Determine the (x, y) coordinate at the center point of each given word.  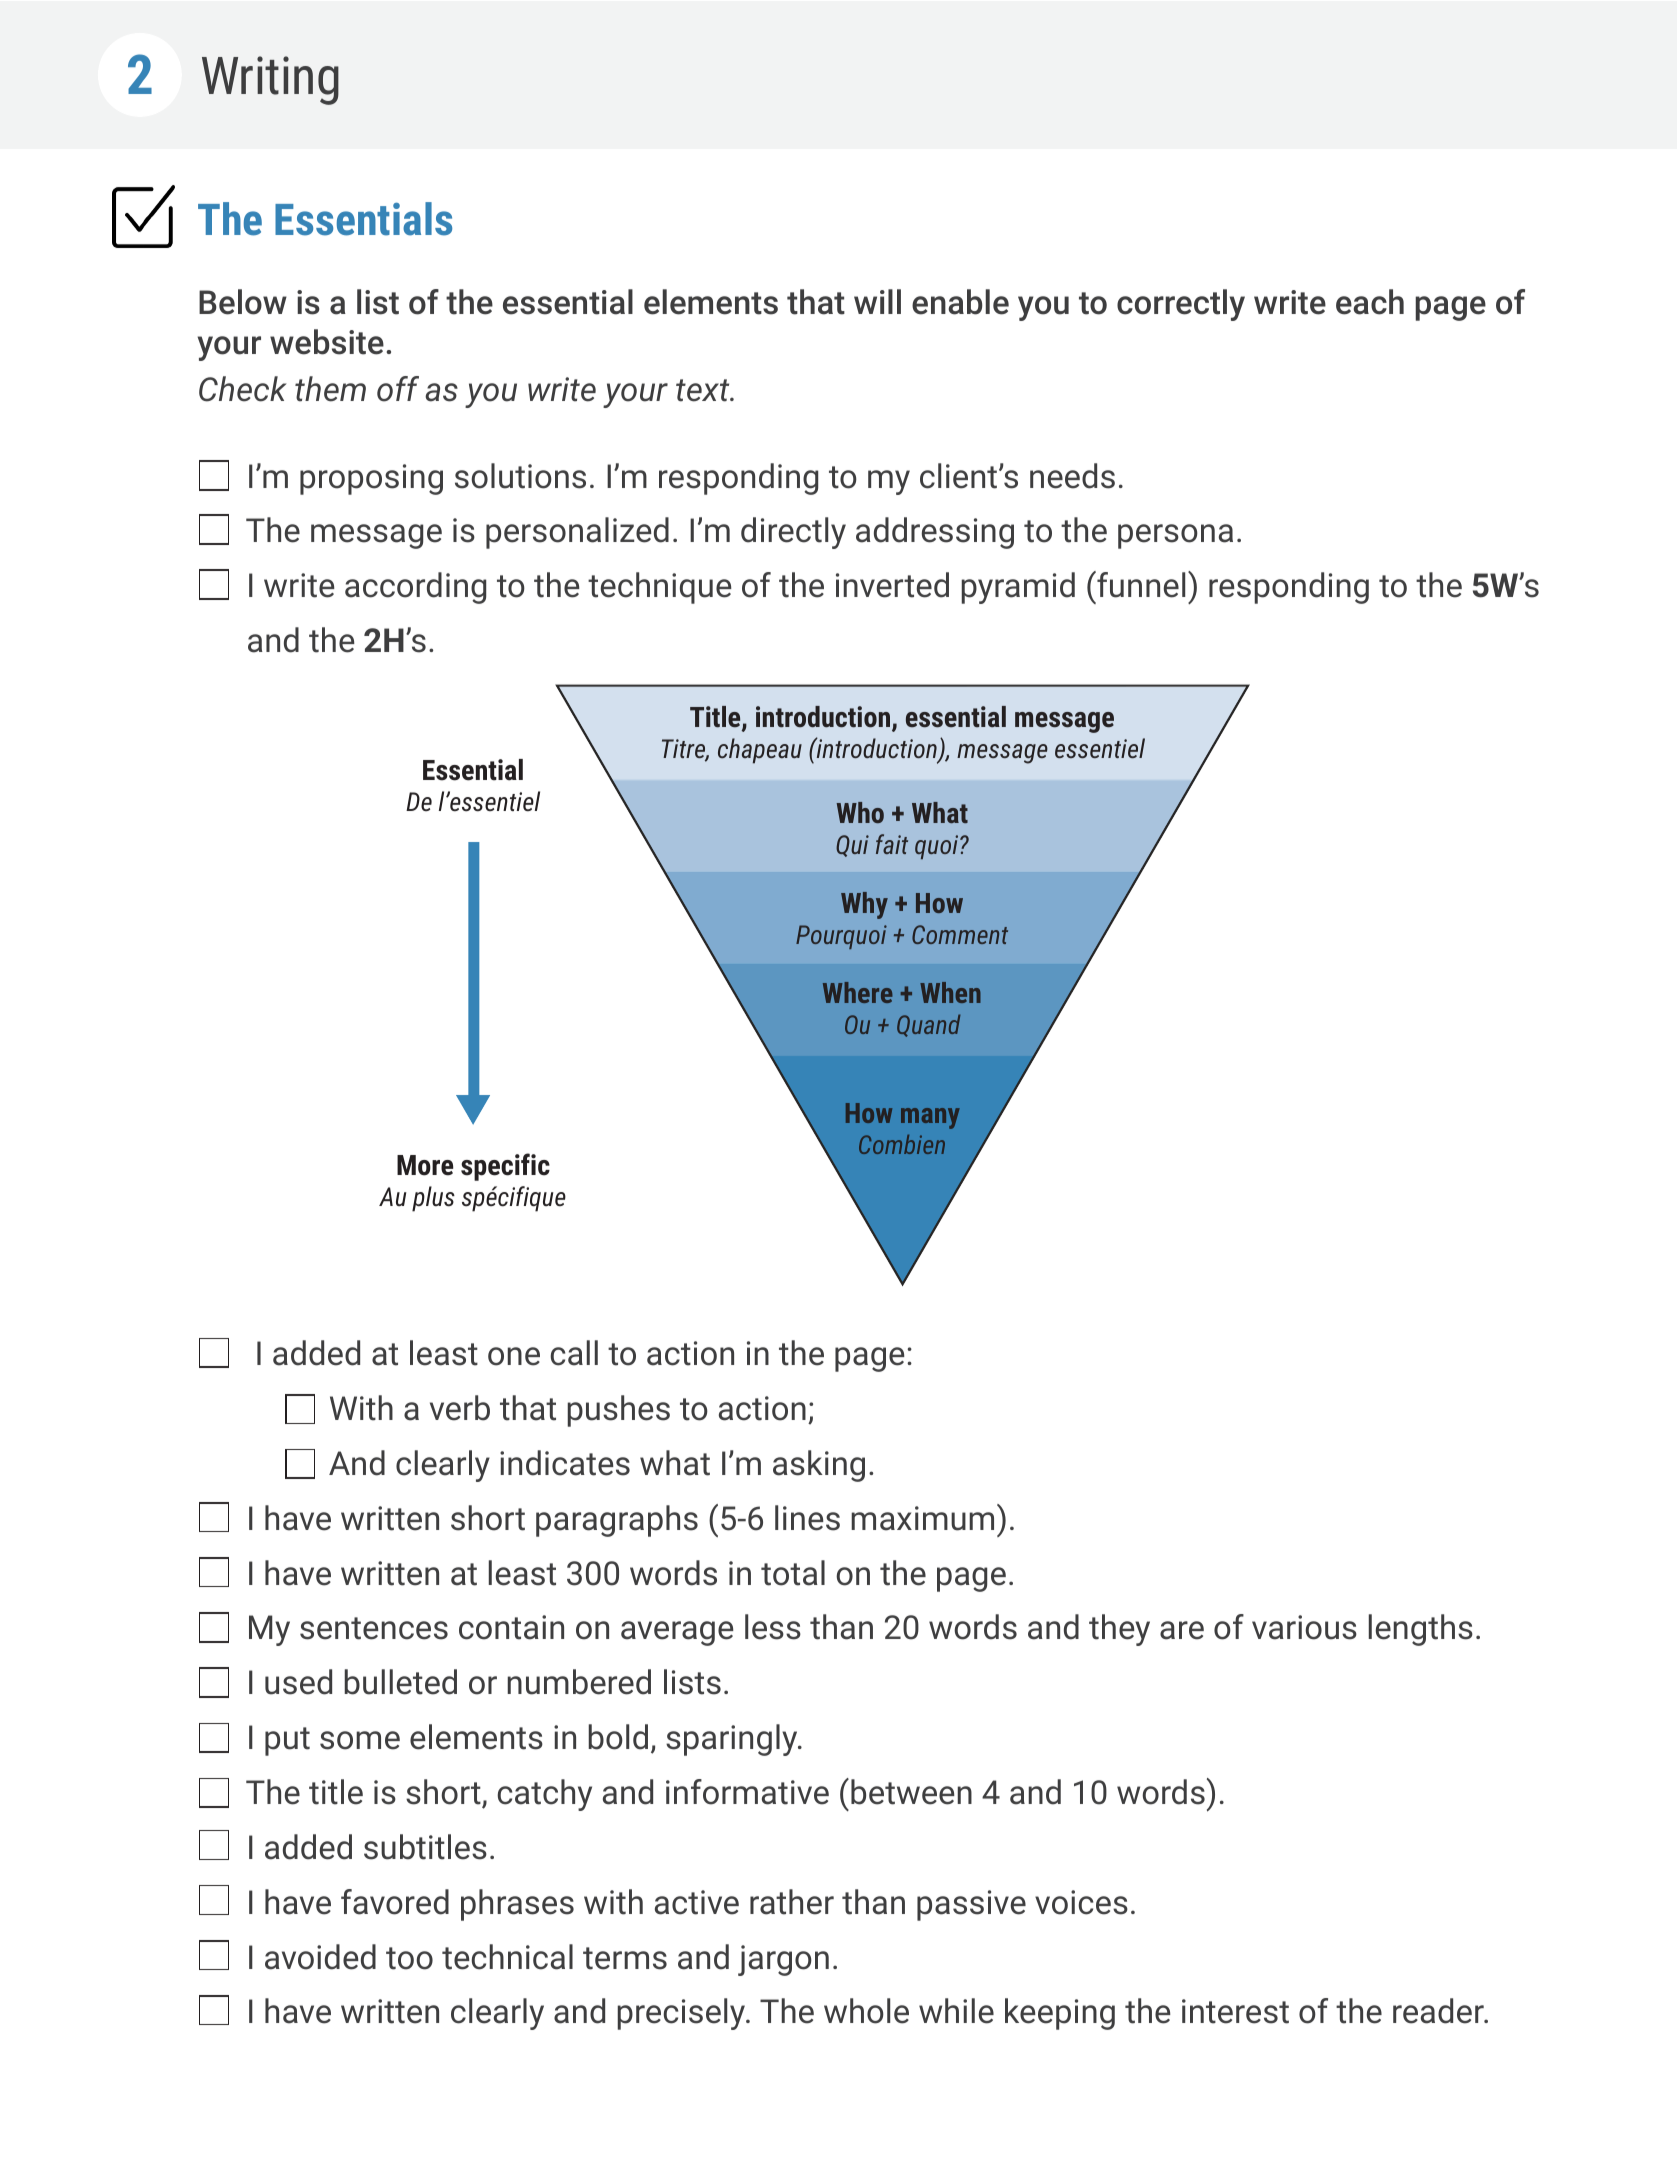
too (409, 1958)
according (415, 588)
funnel (1140, 584)
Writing (270, 80)
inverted (892, 585)
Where (858, 992)
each (1370, 302)
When (950, 992)
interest (1235, 2011)
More (425, 1165)
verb (460, 1408)
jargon (783, 1960)
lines (807, 1518)
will (877, 301)
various (1304, 1627)
